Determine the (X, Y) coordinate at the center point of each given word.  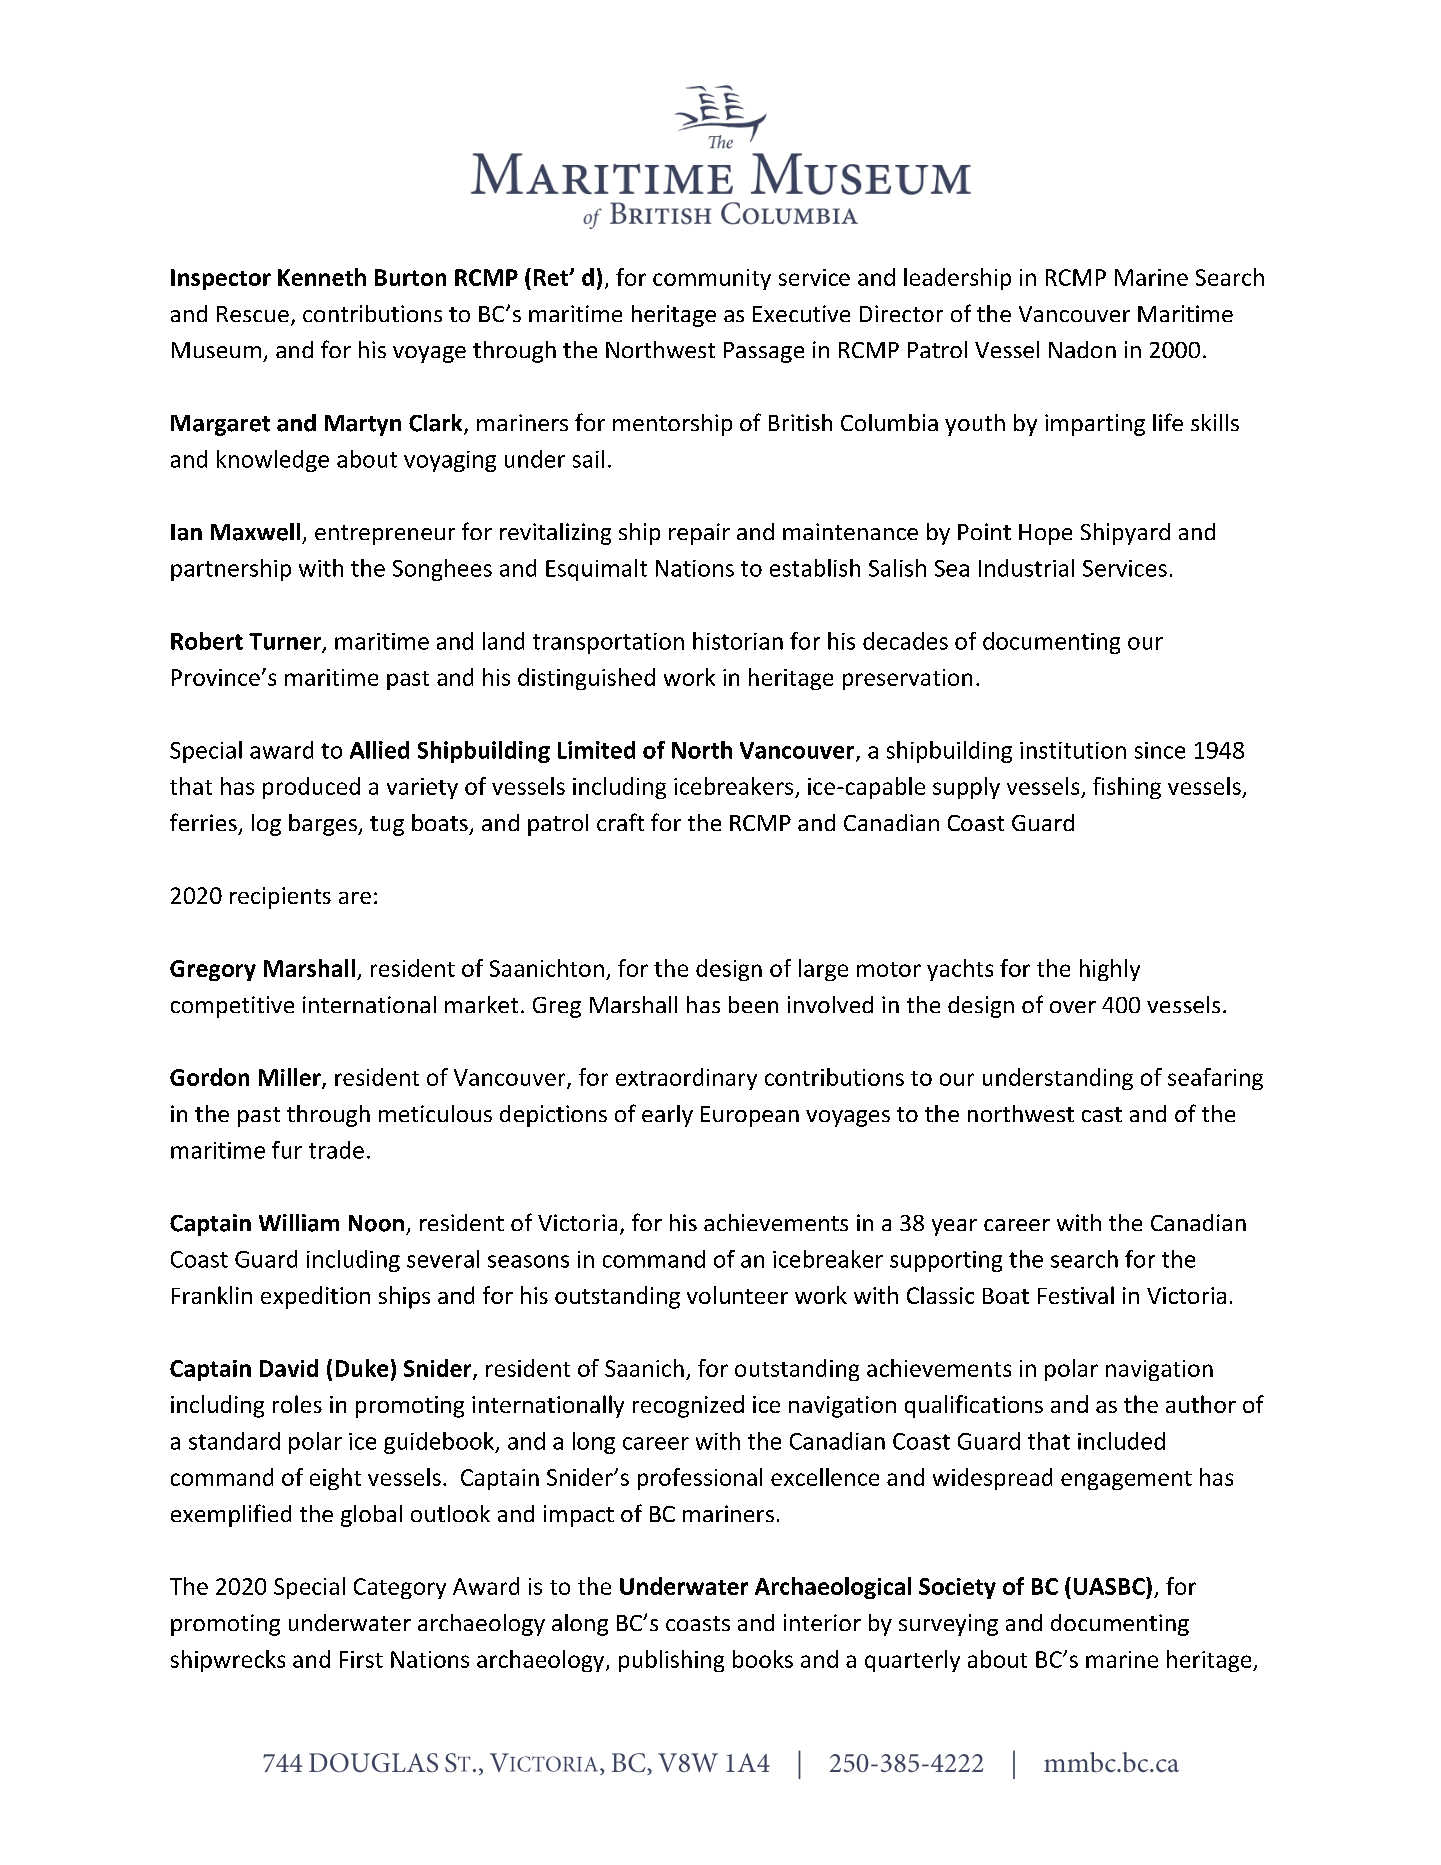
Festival (1076, 1295)
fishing (1127, 788)
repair (699, 534)
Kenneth (322, 277)
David (289, 1368)
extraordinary (686, 1079)
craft (620, 822)
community (712, 279)
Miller (291, 1078)
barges (324, 825)
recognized (688, 1406)
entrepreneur (385, 535)
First (361, 1659)
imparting (1095, 425)
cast (1102, 1114)
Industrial (1026, 568)
